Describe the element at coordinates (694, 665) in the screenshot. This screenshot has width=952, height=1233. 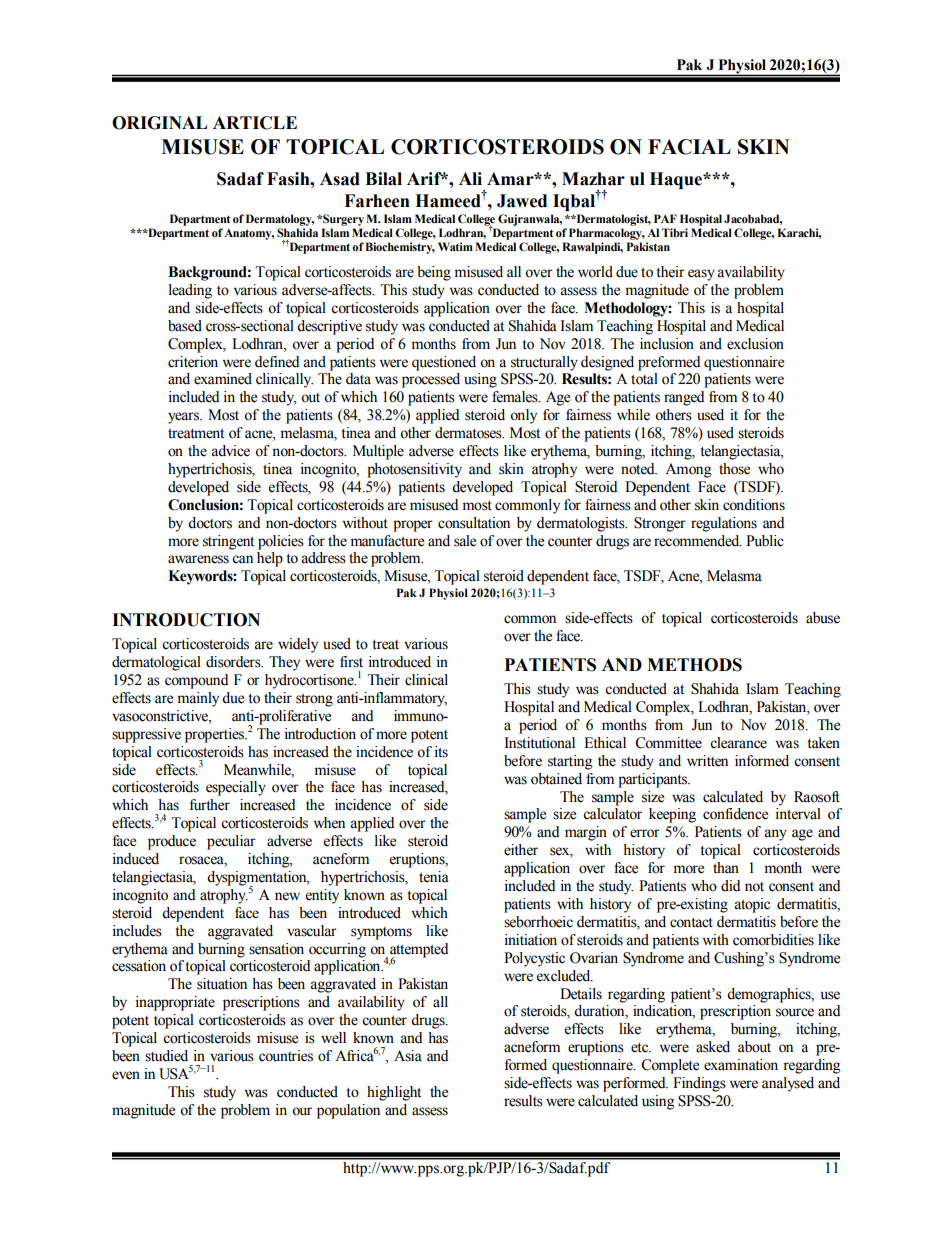
I see `METHODS` at that location.
